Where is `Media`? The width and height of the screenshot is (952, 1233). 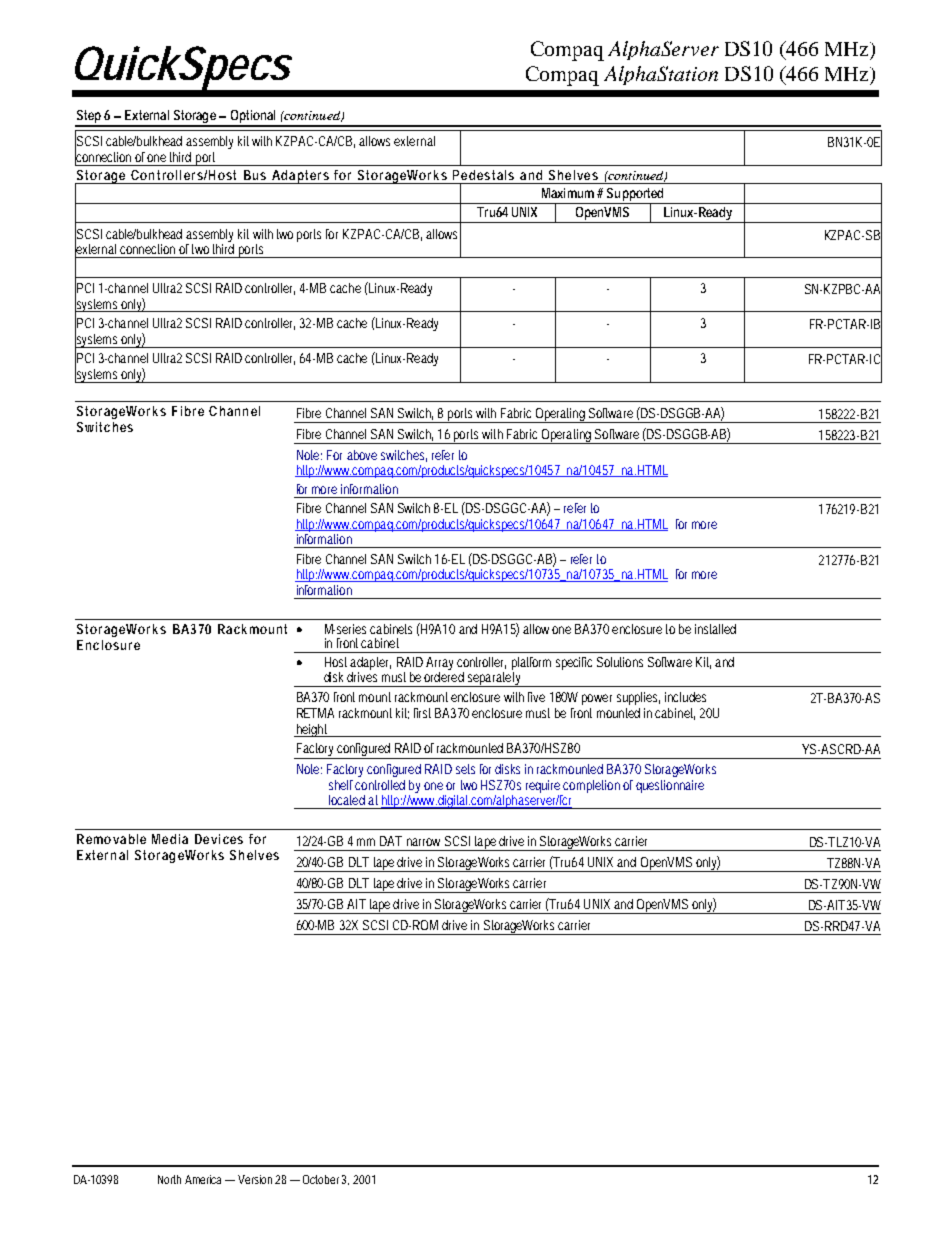
Media is located at coordinates (170, 839).
